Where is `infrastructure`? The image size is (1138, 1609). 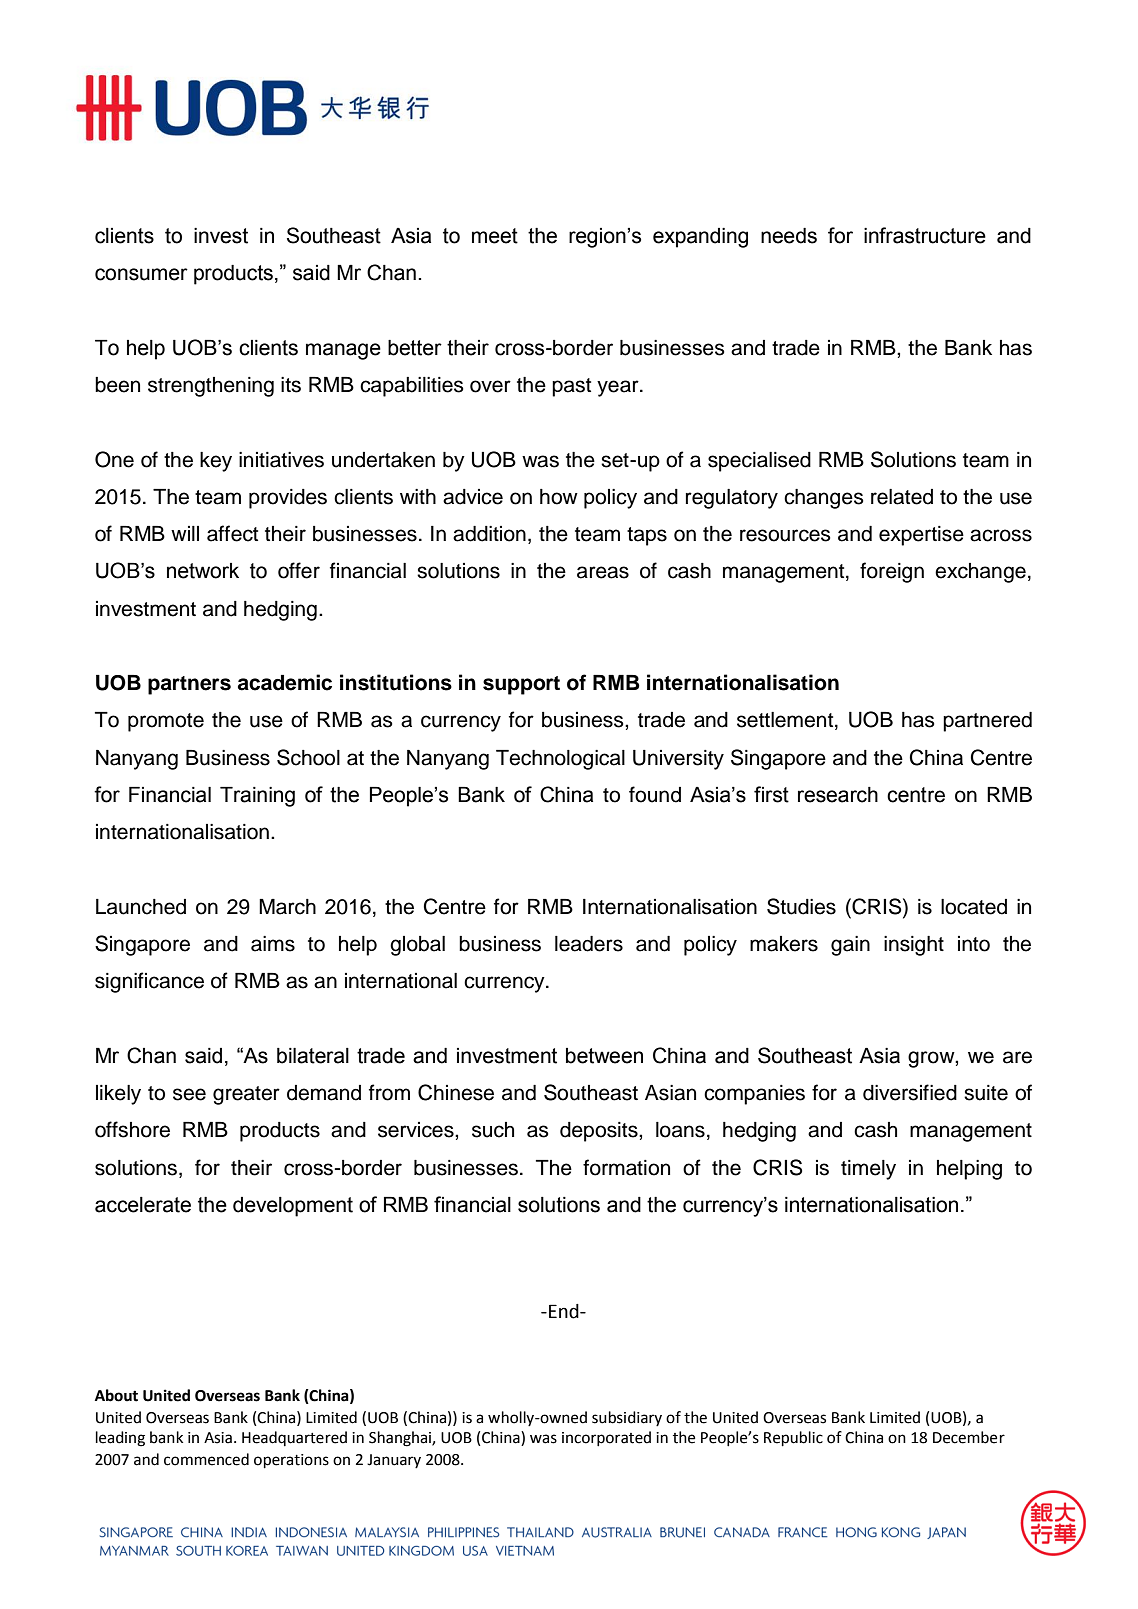 infrastructure is located at coordinates (925, 235).
